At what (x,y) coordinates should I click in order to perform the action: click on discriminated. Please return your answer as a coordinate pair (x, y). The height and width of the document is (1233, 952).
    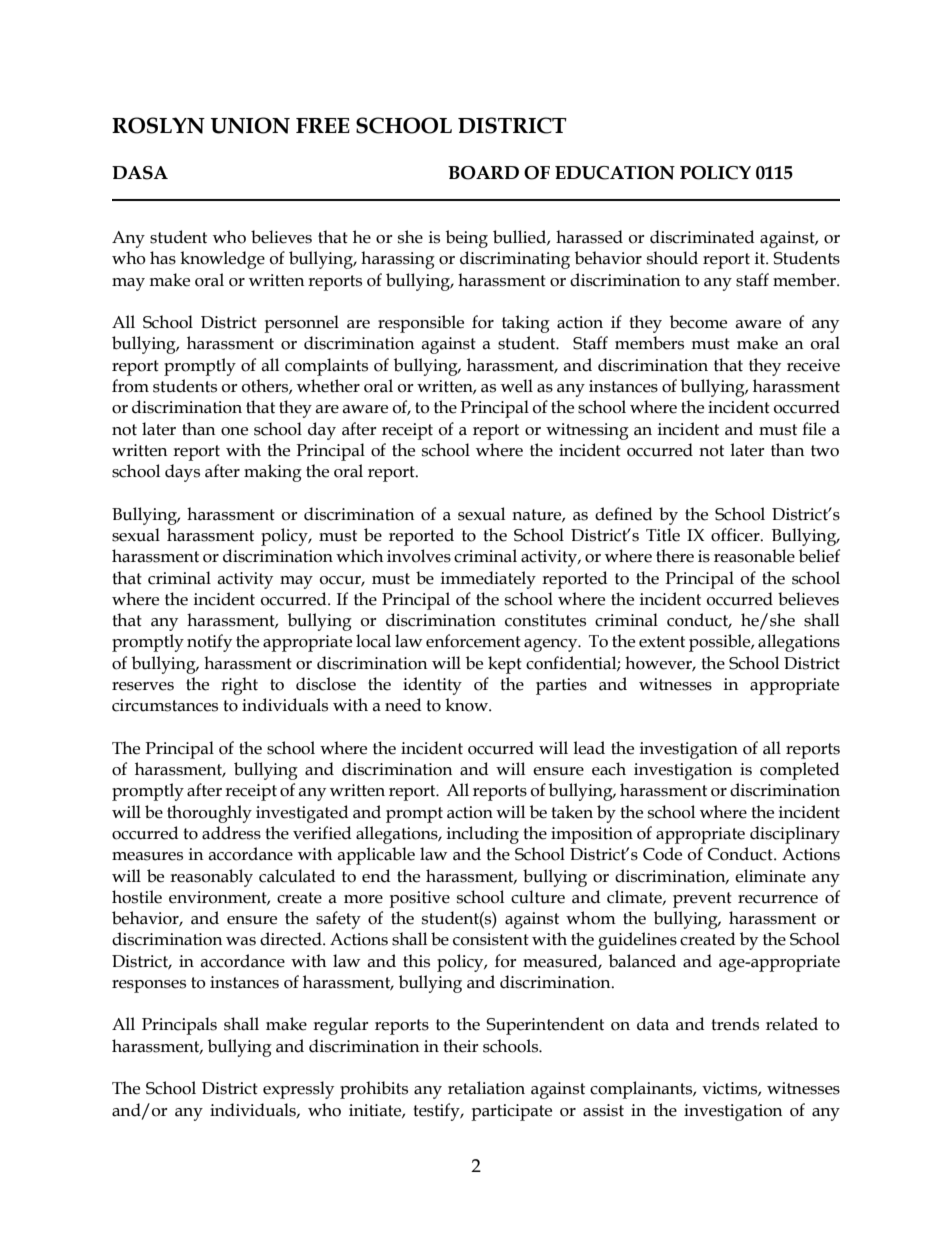
    Looking at the image, I should click on (702, 237).
